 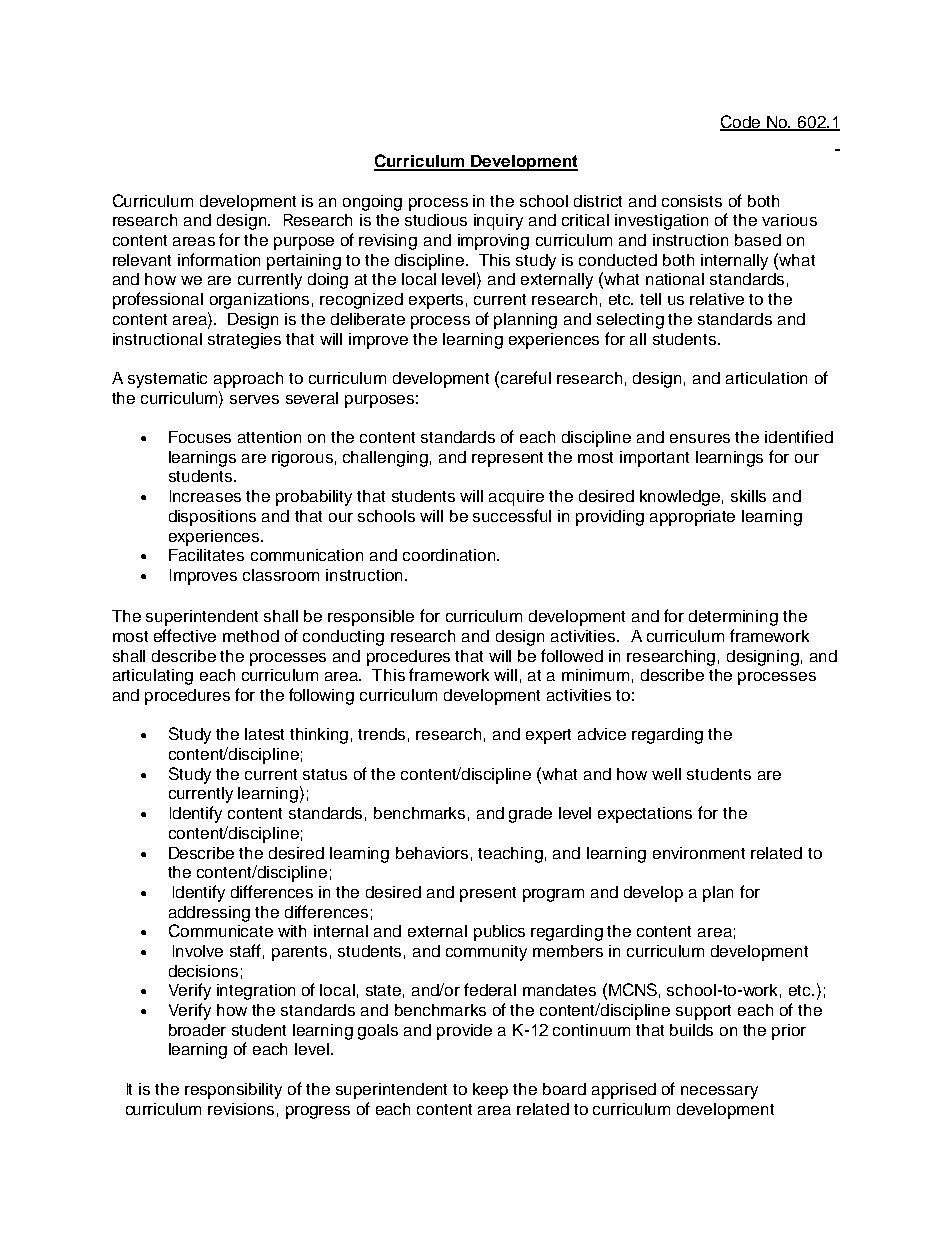 I want to click on Code, so click(x=741, y=123).
